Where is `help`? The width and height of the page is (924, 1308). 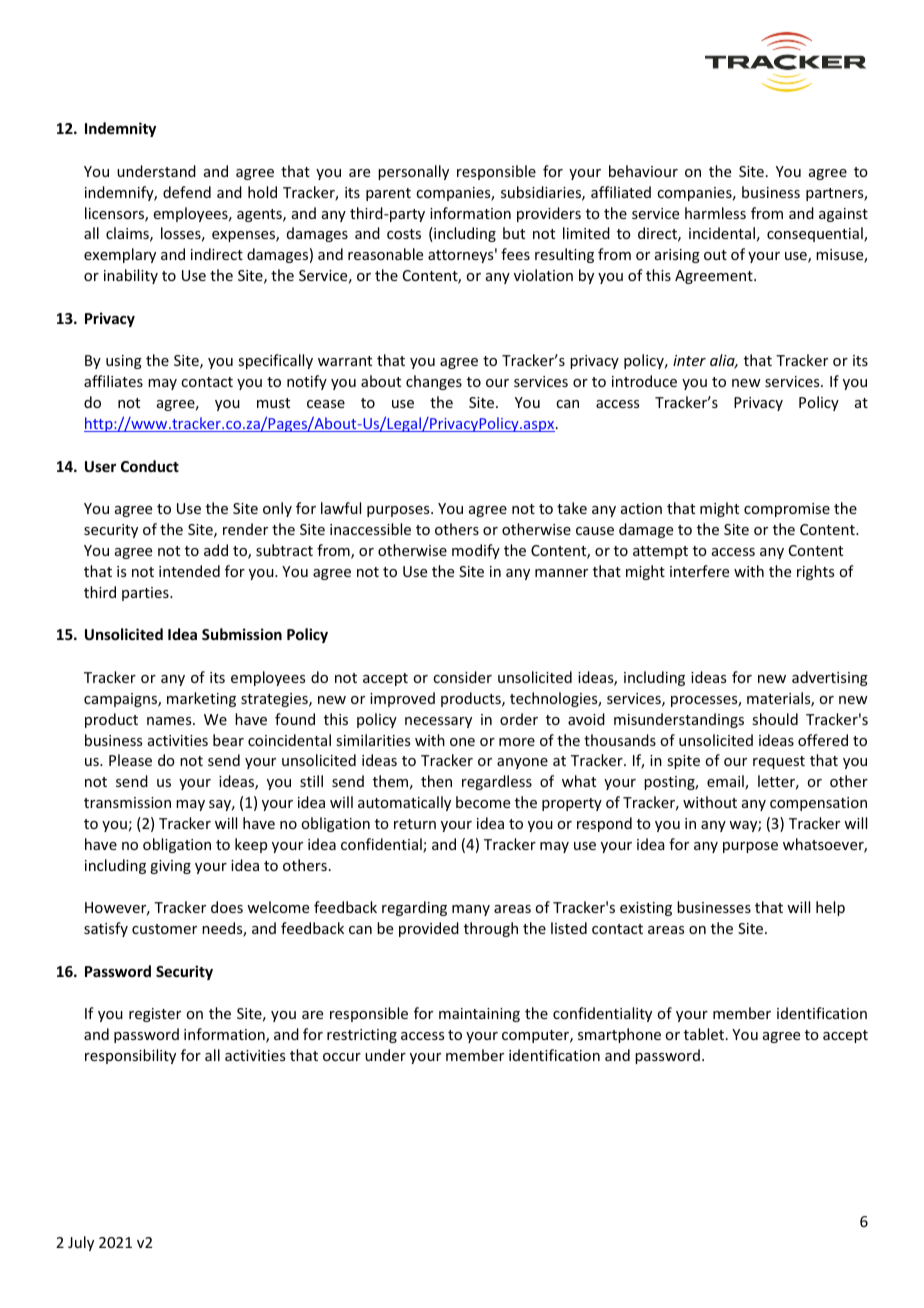
help is located at coordinates (830, 908).
